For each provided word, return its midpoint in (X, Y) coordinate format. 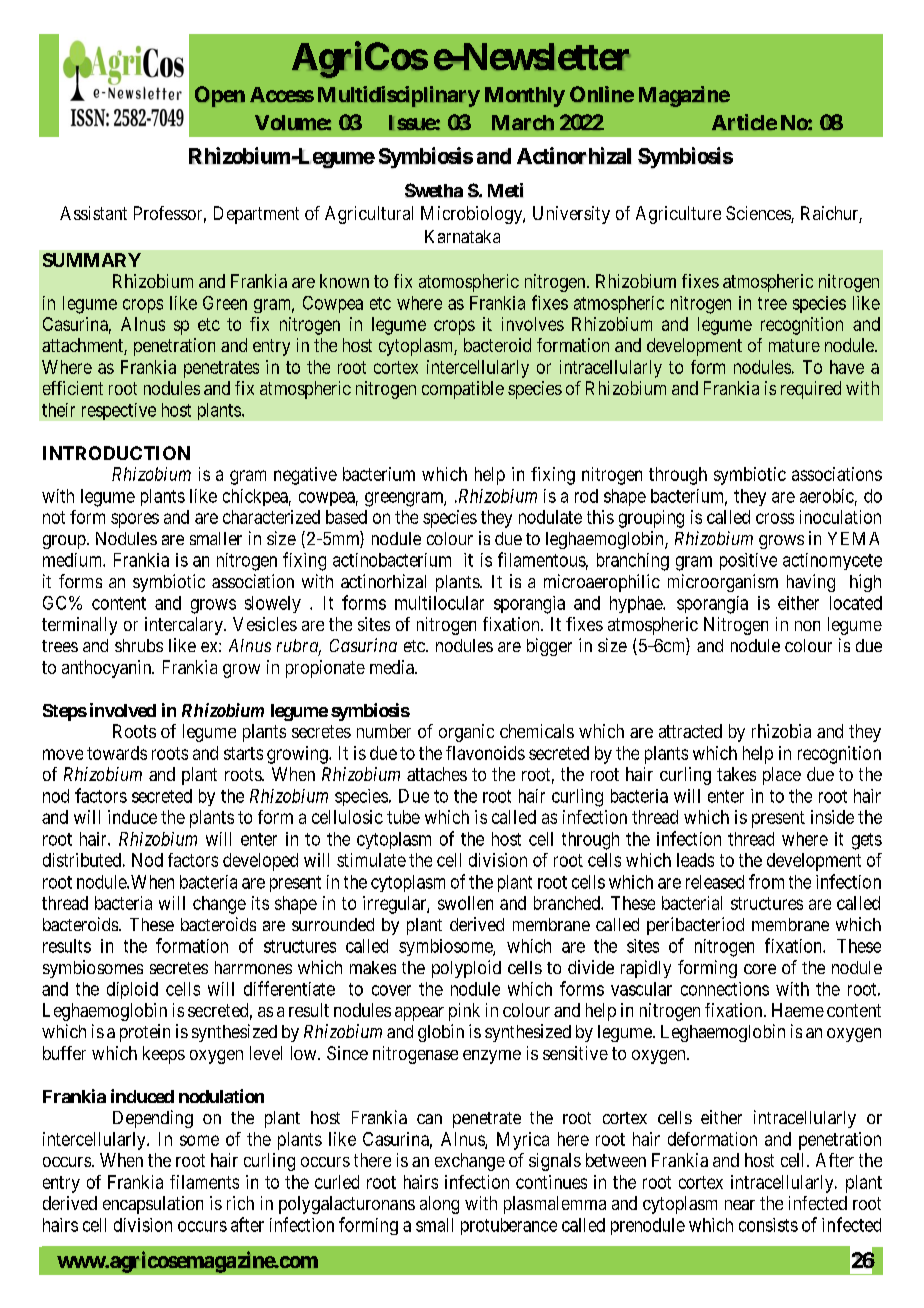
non (807, 626)
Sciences (759, 214)
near (740, 1205)
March (523, 122)
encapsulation (153, 1205)
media (393, 667)
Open (220, 96)
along (439, 1205)
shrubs (139, 645)
